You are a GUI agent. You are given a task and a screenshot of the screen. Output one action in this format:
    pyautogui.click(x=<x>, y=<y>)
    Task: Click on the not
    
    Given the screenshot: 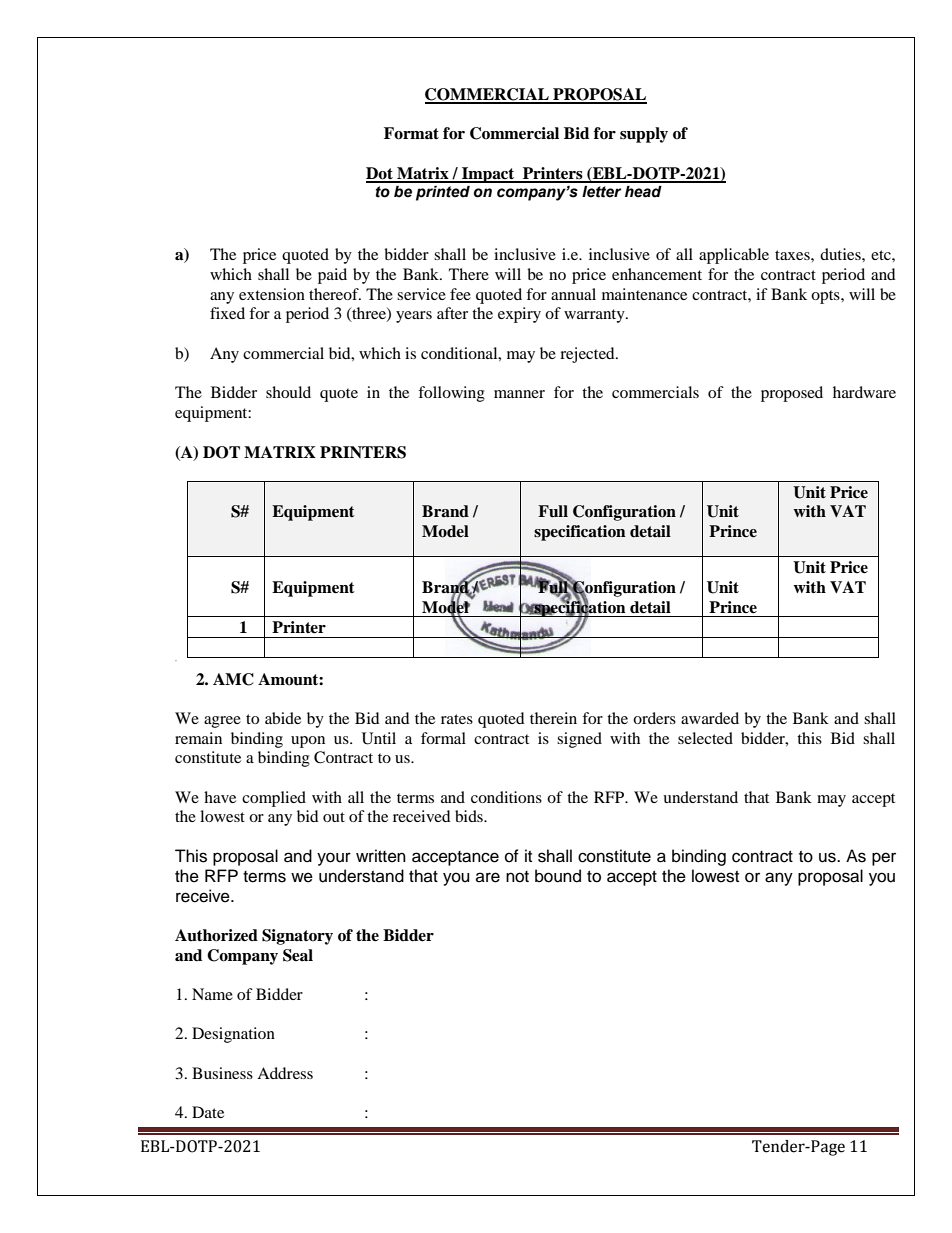 What is the action you would take?
    pyautogui.click(x=517, y=877)
